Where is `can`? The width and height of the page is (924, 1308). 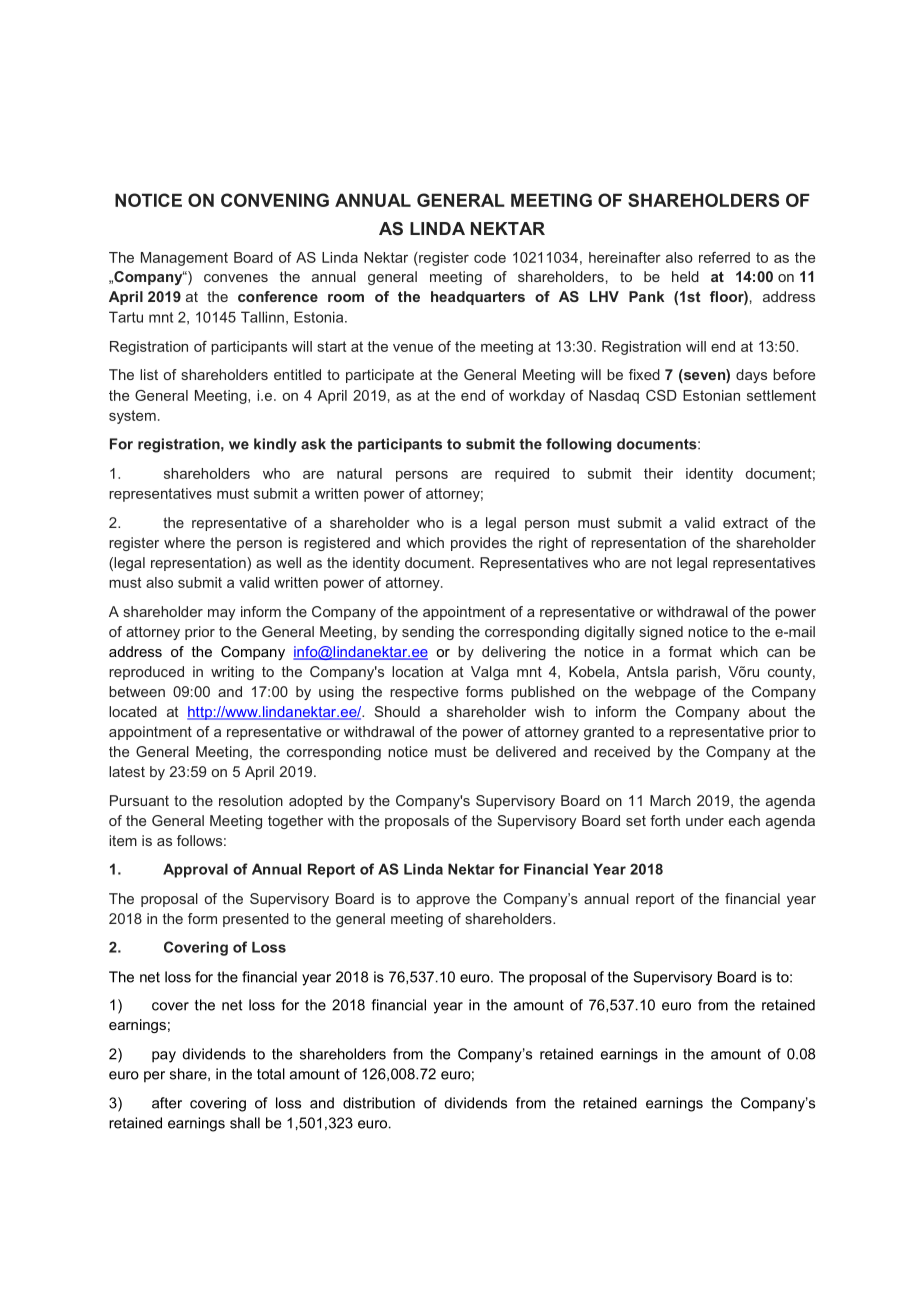
can is located at coordinates (778, 653).
